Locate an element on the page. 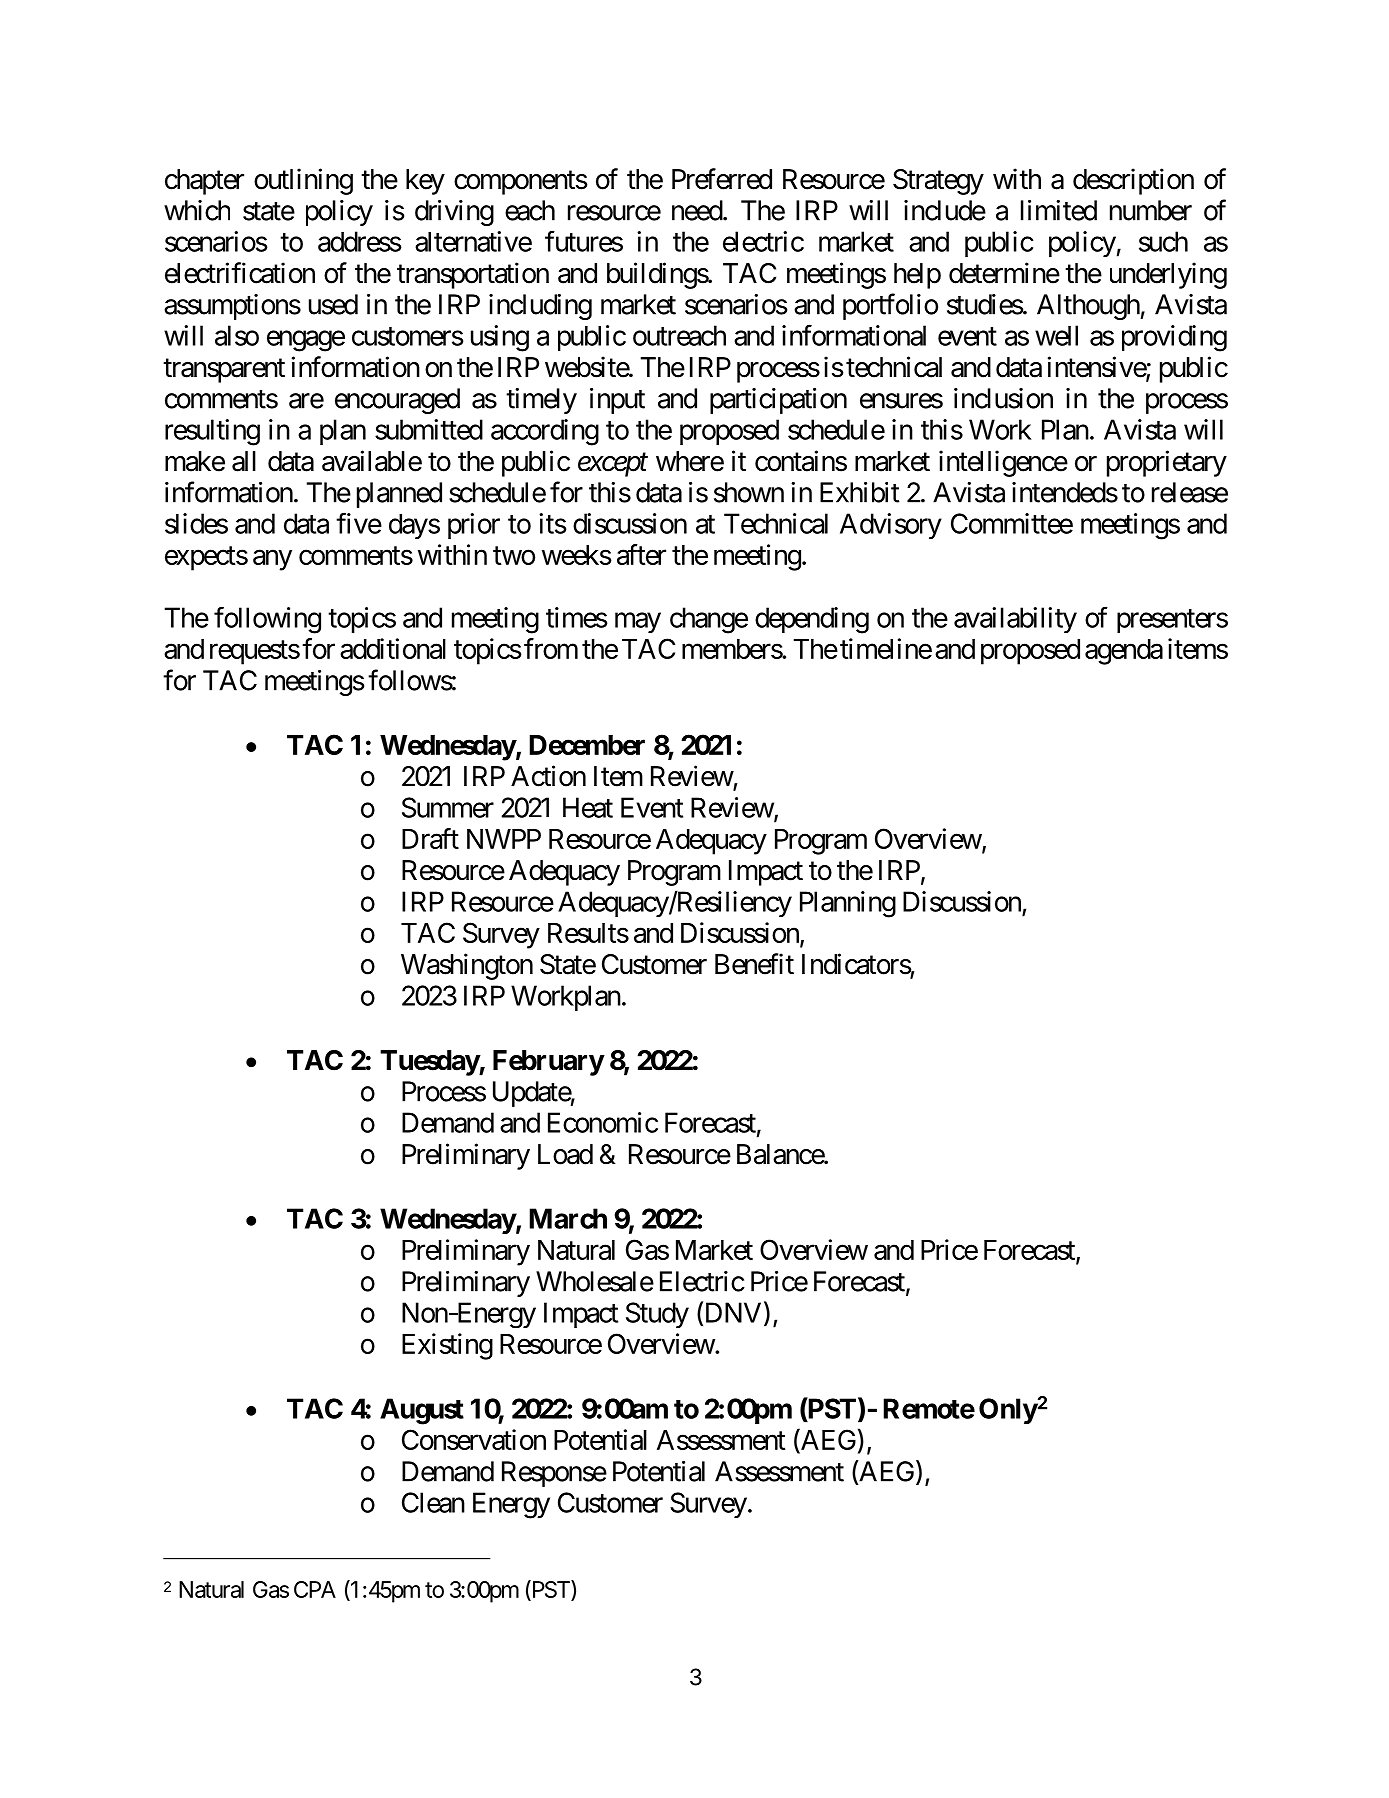 This image has height=1798, width=1389. all is located at coordinates (244, 461).
